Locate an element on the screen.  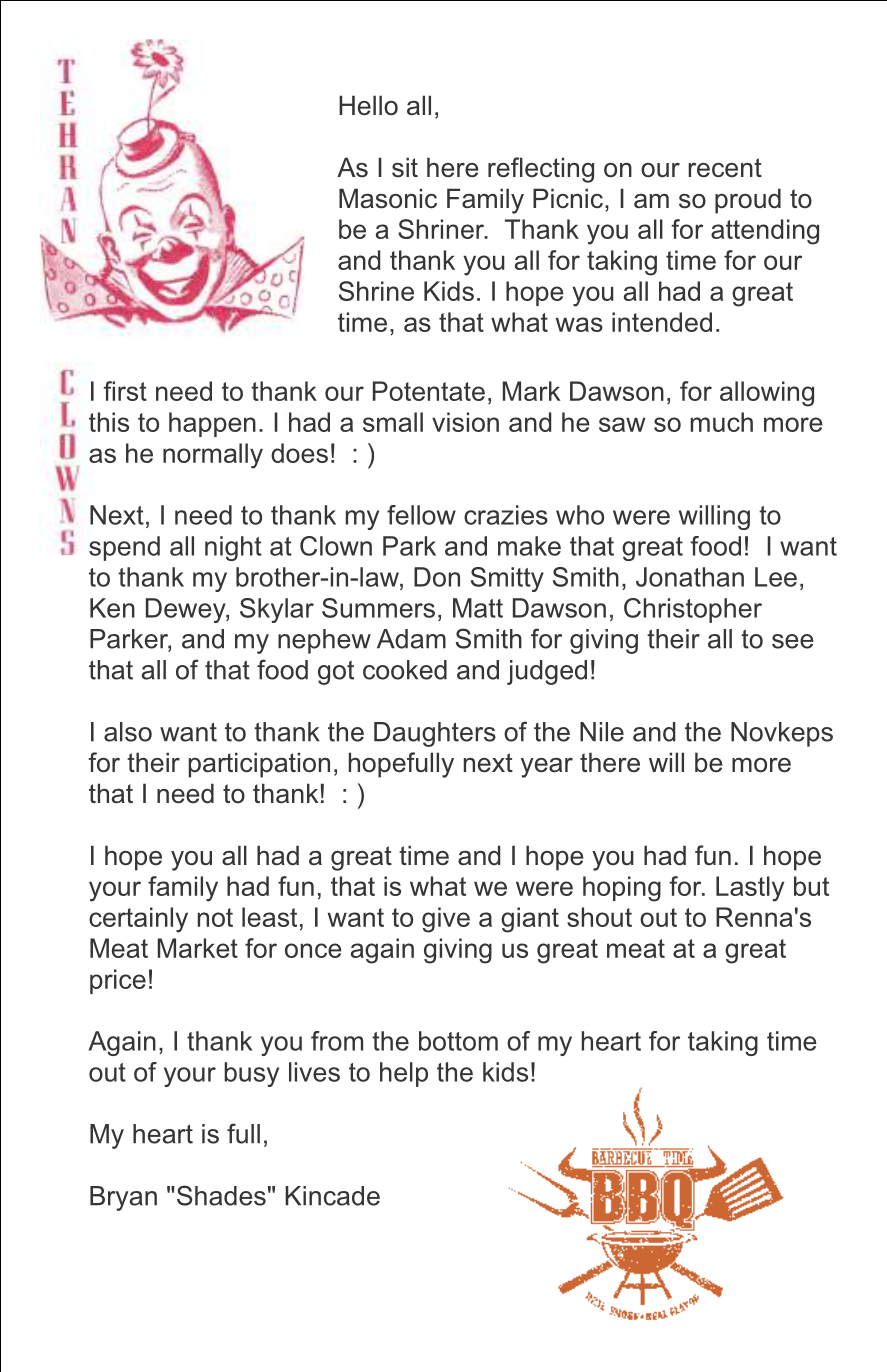
happen is located at coordinates (212, 424).
